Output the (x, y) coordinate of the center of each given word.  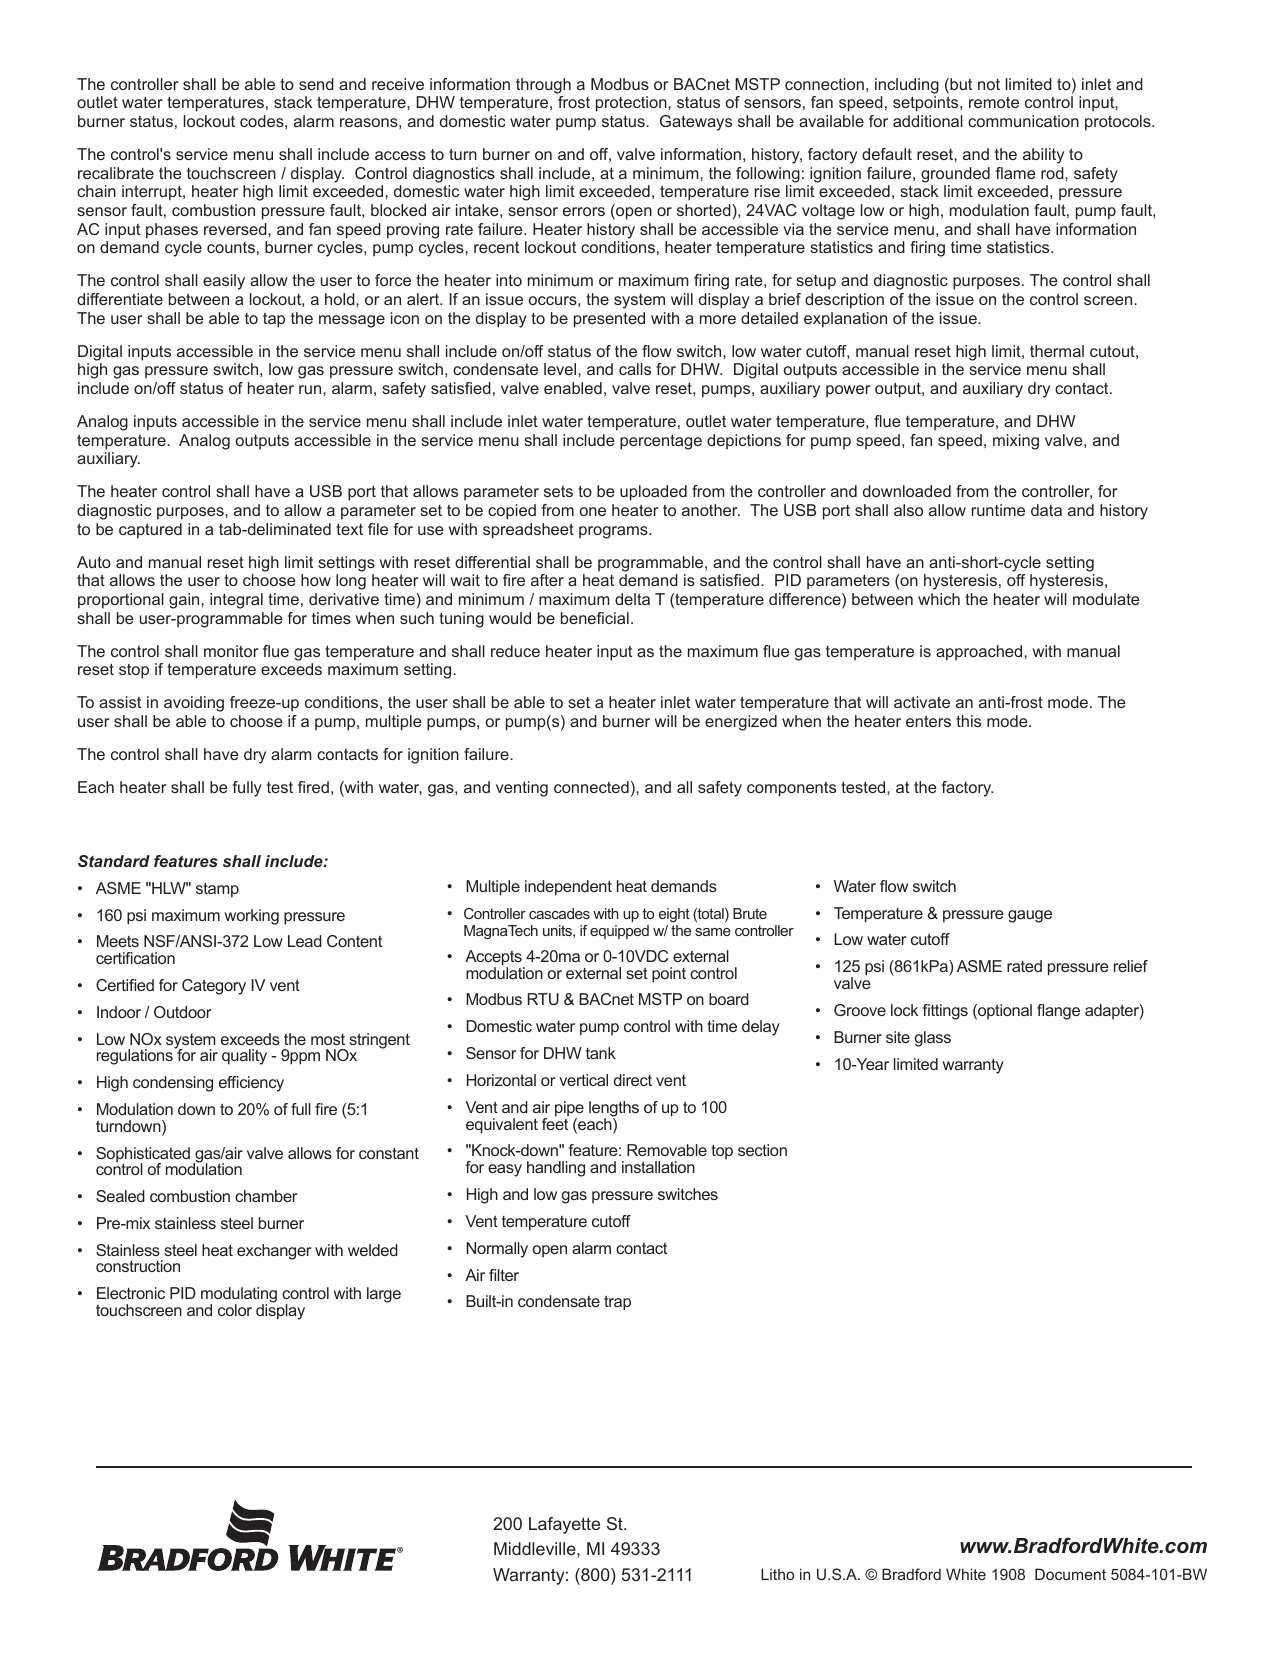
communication (1023, 121)
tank (601, 1053)
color (235, 1310)
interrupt (153, 193)
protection (632, 104)
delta (632, 599)
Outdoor (182, 1012)
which (939, 599)
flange (1058, 1012)
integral (236, 601)
